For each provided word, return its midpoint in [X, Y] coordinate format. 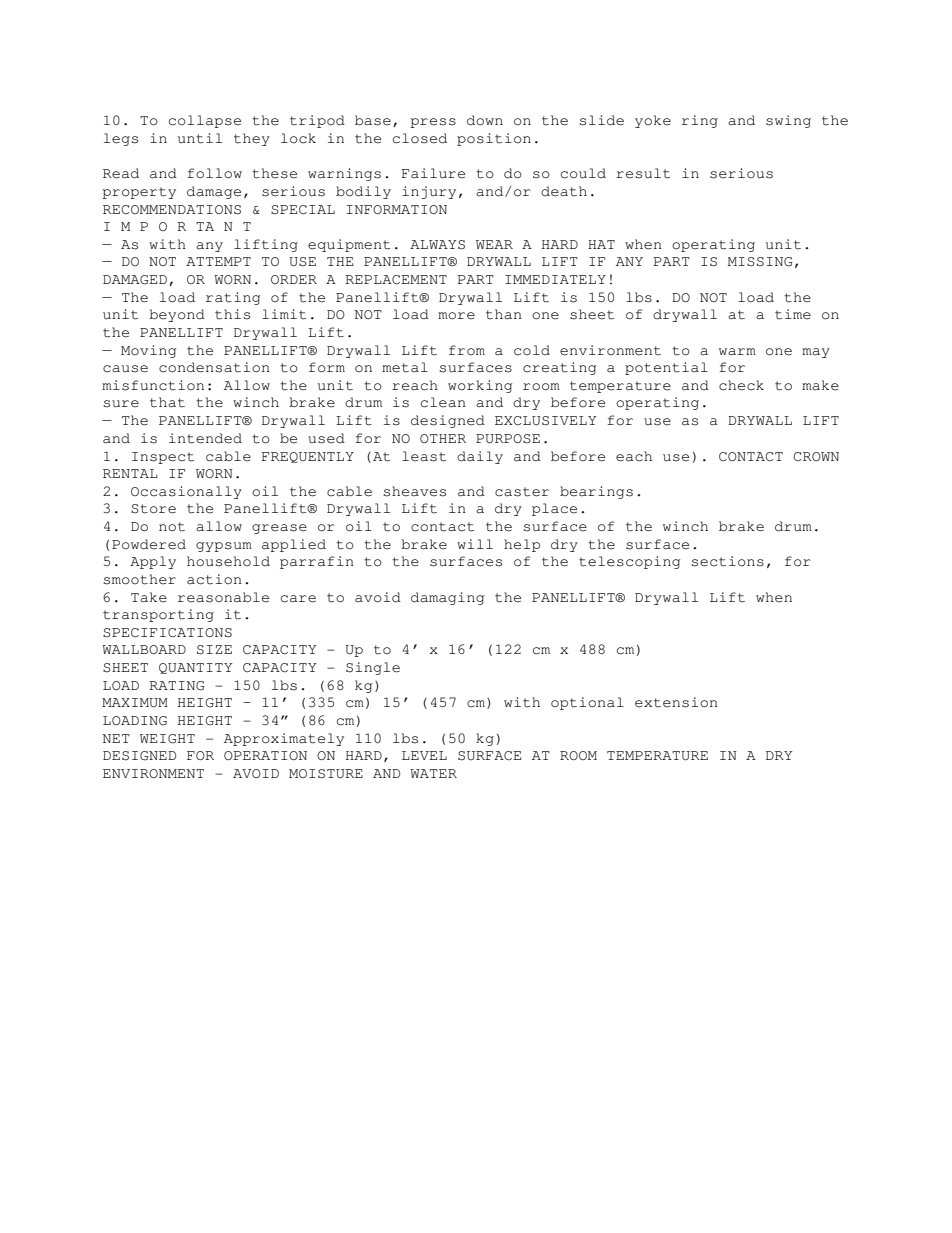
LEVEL [424, 755]
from [467, 350]
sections [728, 561]
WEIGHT [167, 739]
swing [788, 121]
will [475, 544]
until [200, 138]
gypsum [224, 547]
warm [737, 352]
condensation [214, 367]
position [494, 139]
